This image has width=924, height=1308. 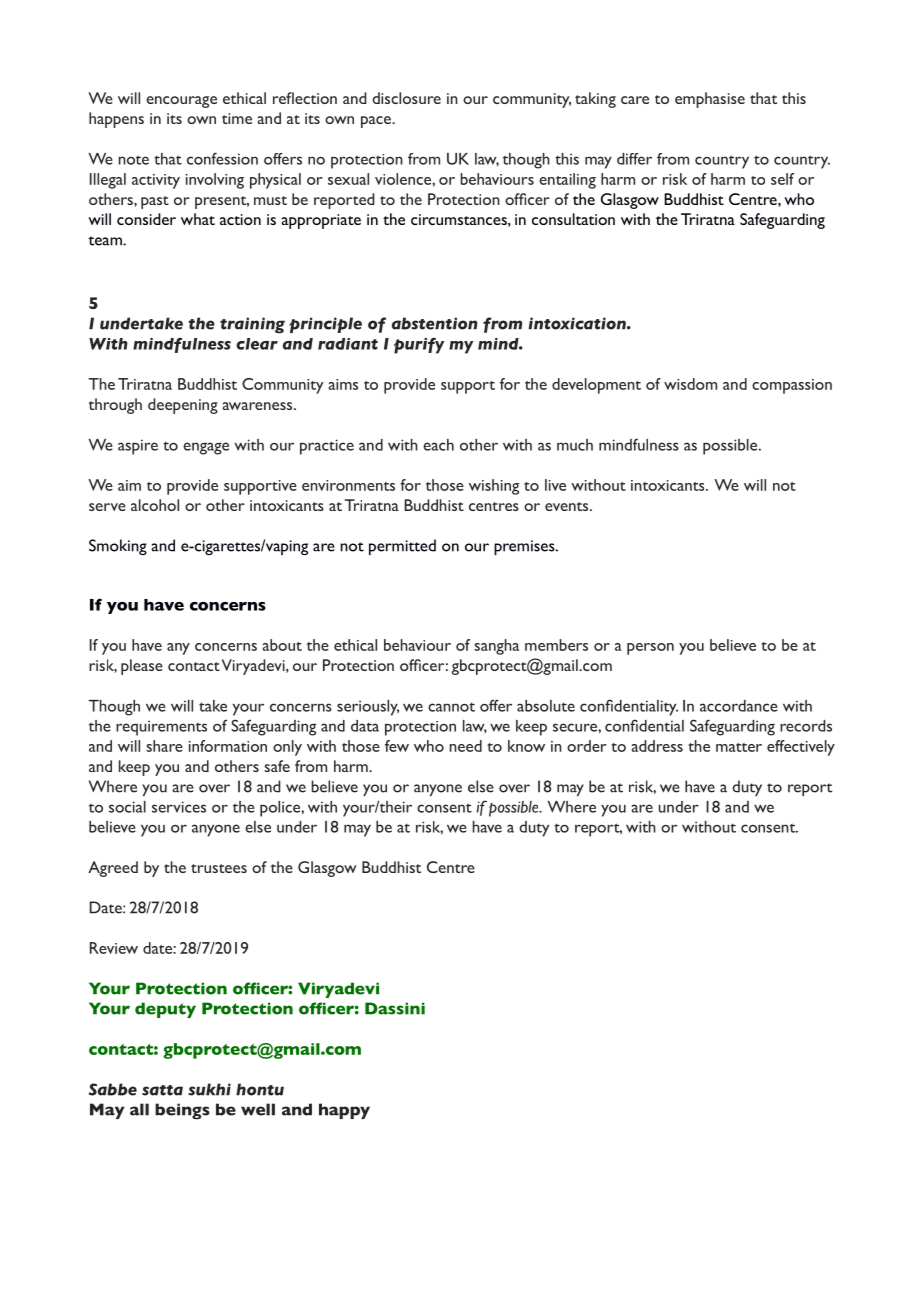 What do you see at coordinates (650, 649) in the image?
I see `person` at bounding box center [650, 649].
